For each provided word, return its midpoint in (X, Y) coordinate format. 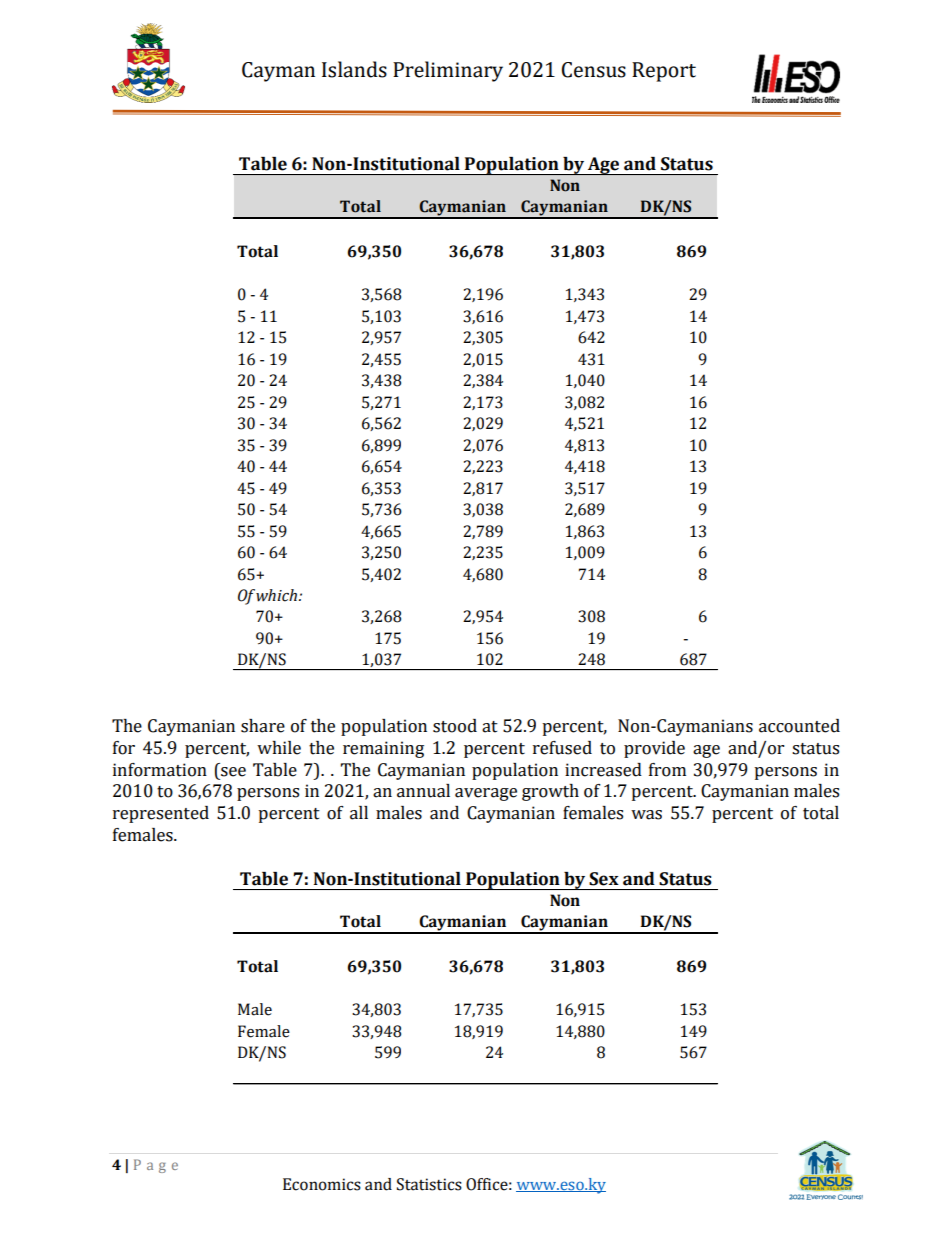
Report (664, 72)
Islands (354, 69)
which (278, 595)
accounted (799, 726)
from (667, 770)
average (486, 794)
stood (455, 726)
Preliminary (448, 71)
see (233, 772)
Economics (322, 1184)
